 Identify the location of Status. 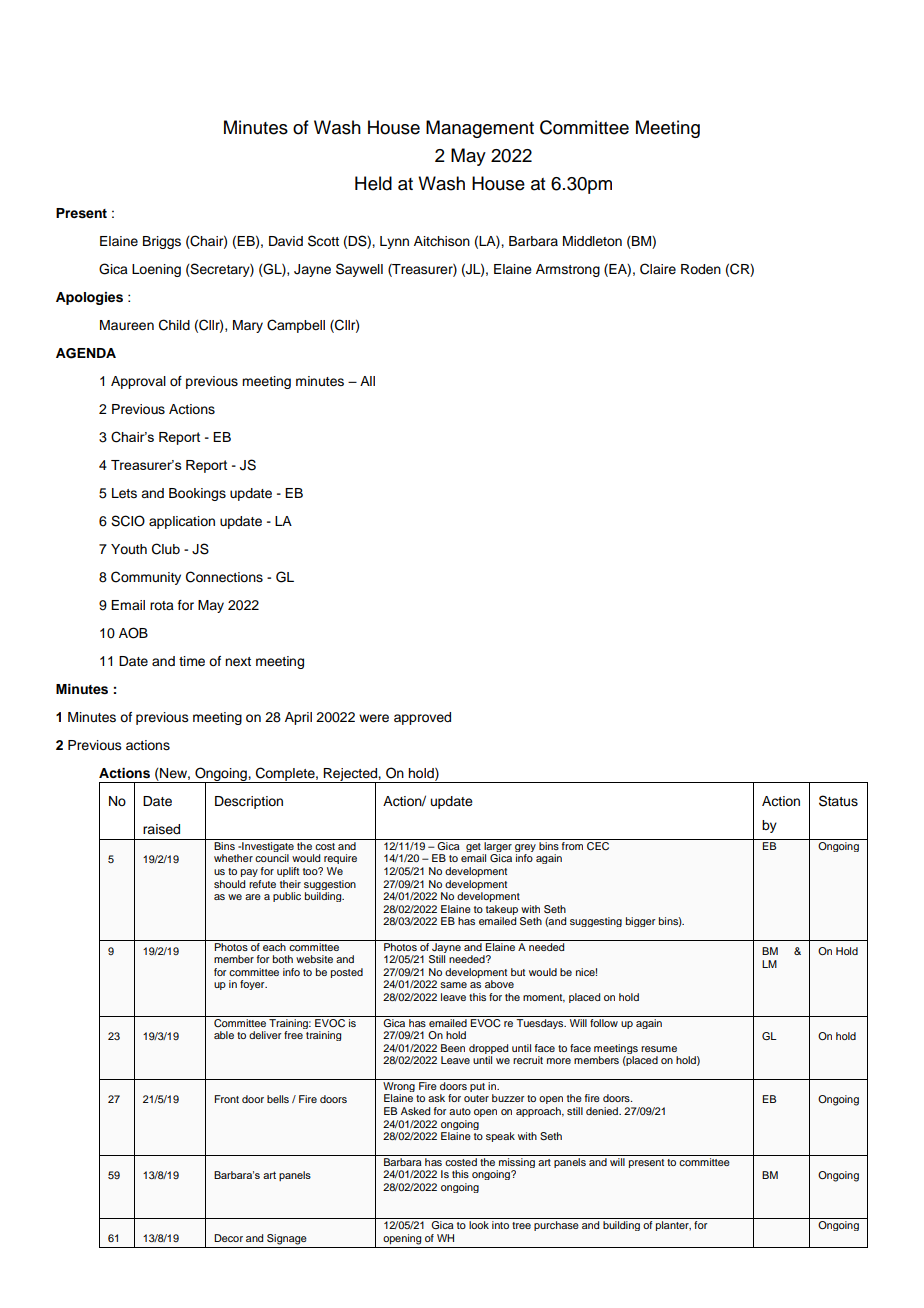
(838, 801).
